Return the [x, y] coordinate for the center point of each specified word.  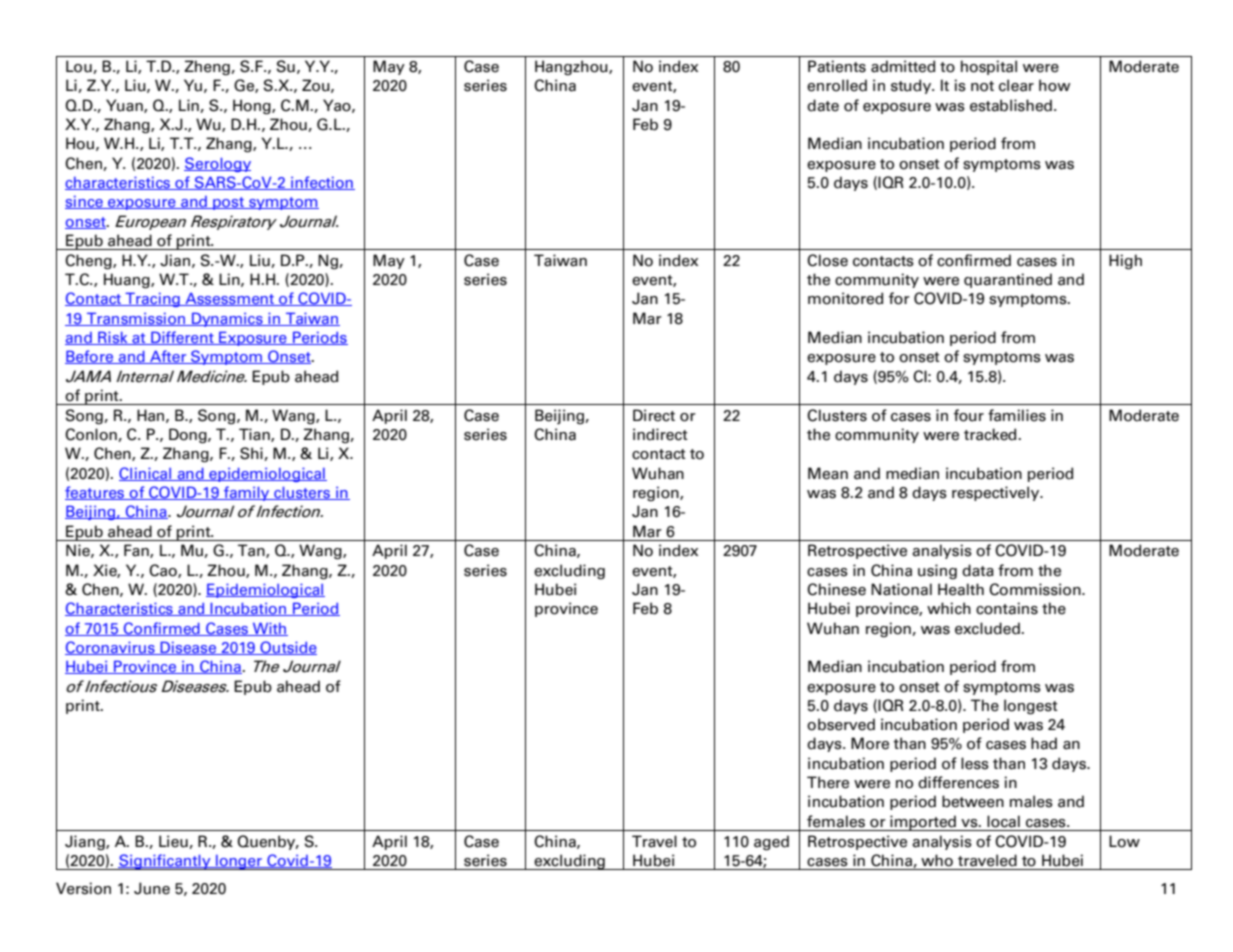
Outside [287, 648]
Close [827, 260]
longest [1031, 707]
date [823, 105]
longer [239, 862]
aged [771, 843]
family [247, 493]
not [982, 86]
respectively [997, 493]
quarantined [1008, 280]
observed [841, 724]
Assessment [230, 299]
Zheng [208, 68]
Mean [828, 473]
